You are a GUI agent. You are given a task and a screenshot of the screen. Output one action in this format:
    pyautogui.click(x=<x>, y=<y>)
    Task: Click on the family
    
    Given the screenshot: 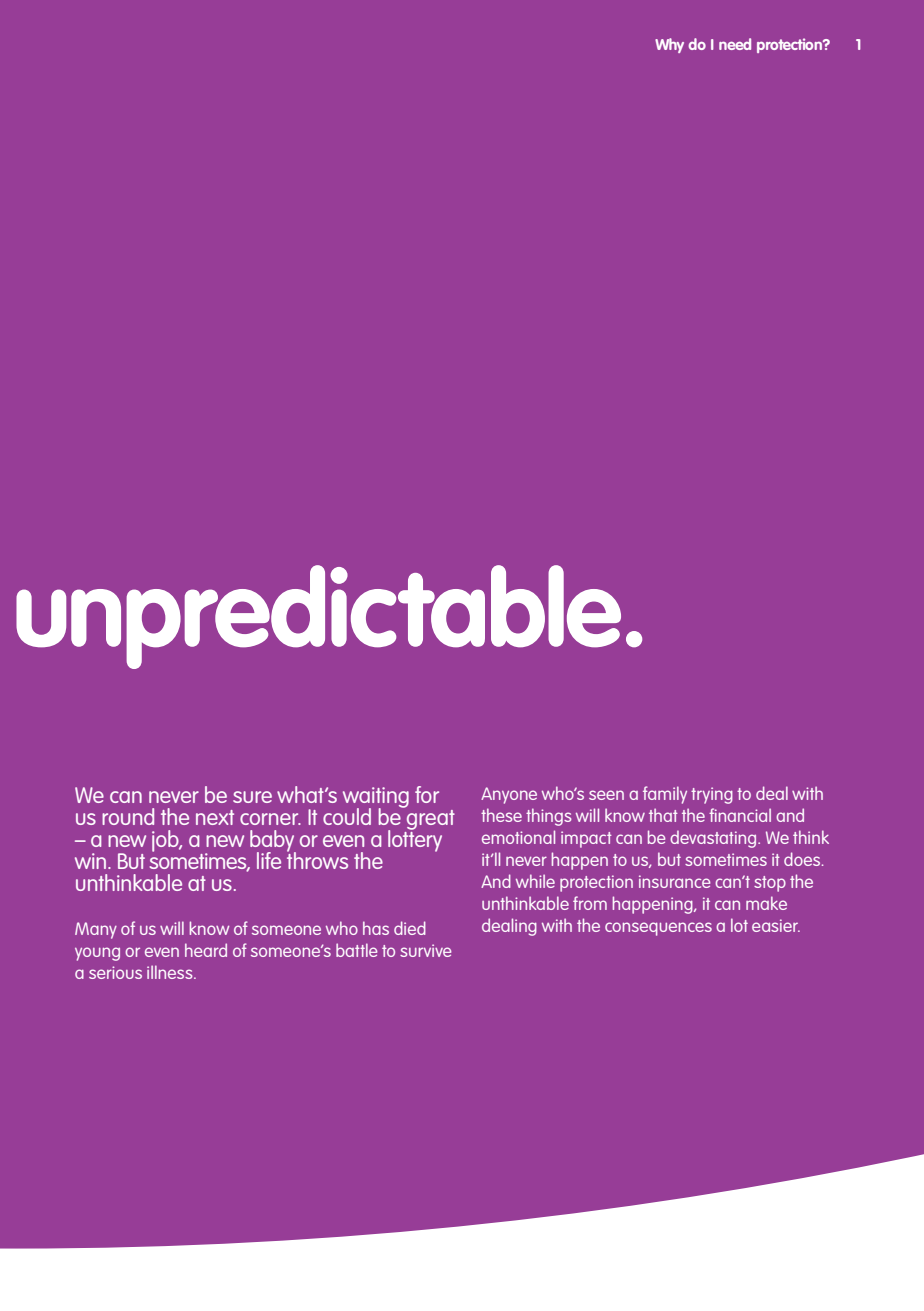 What is the action you would take?
    pyautogui.click(x=665, y=795)
